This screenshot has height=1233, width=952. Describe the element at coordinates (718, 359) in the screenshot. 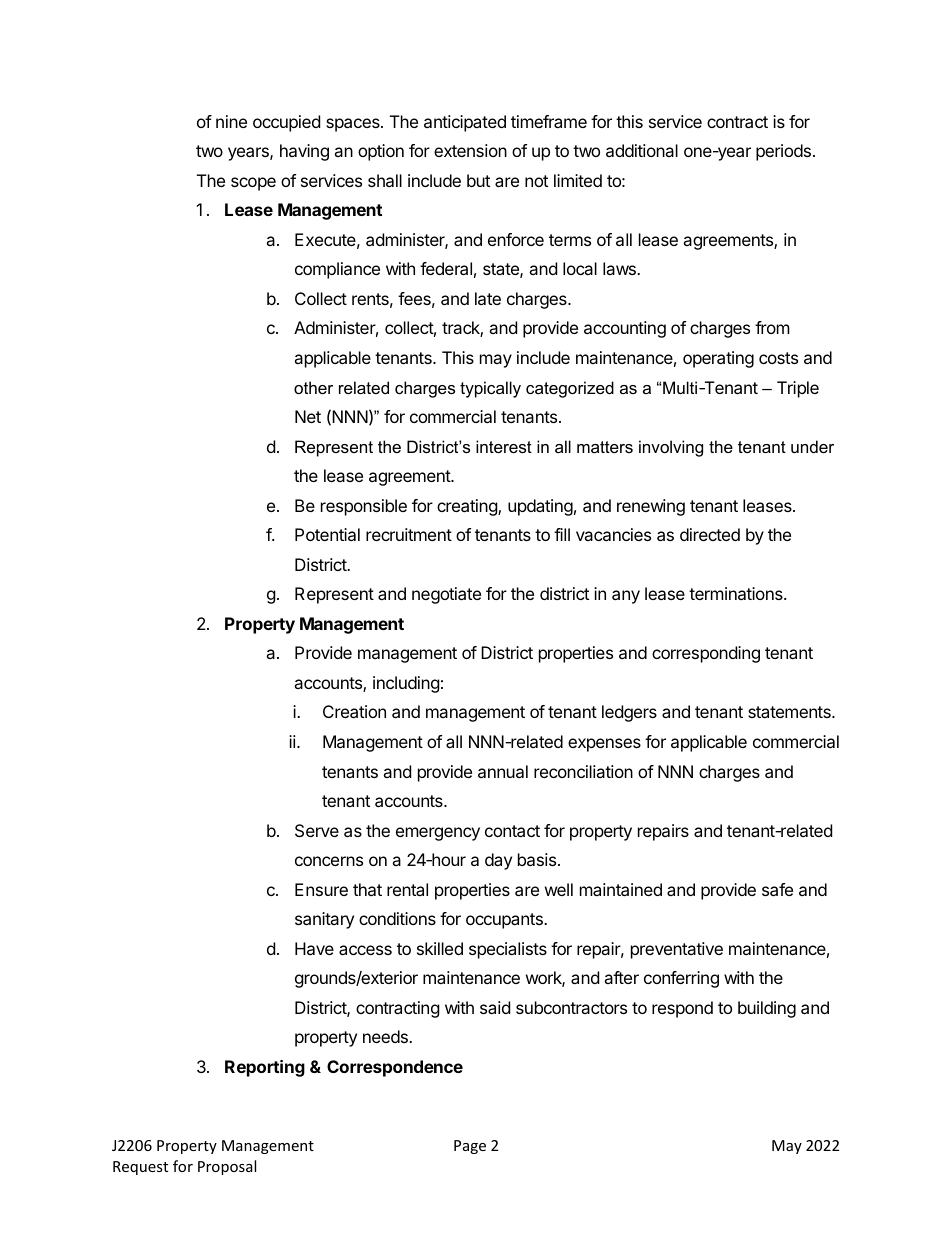

I see `operating` at that location.
